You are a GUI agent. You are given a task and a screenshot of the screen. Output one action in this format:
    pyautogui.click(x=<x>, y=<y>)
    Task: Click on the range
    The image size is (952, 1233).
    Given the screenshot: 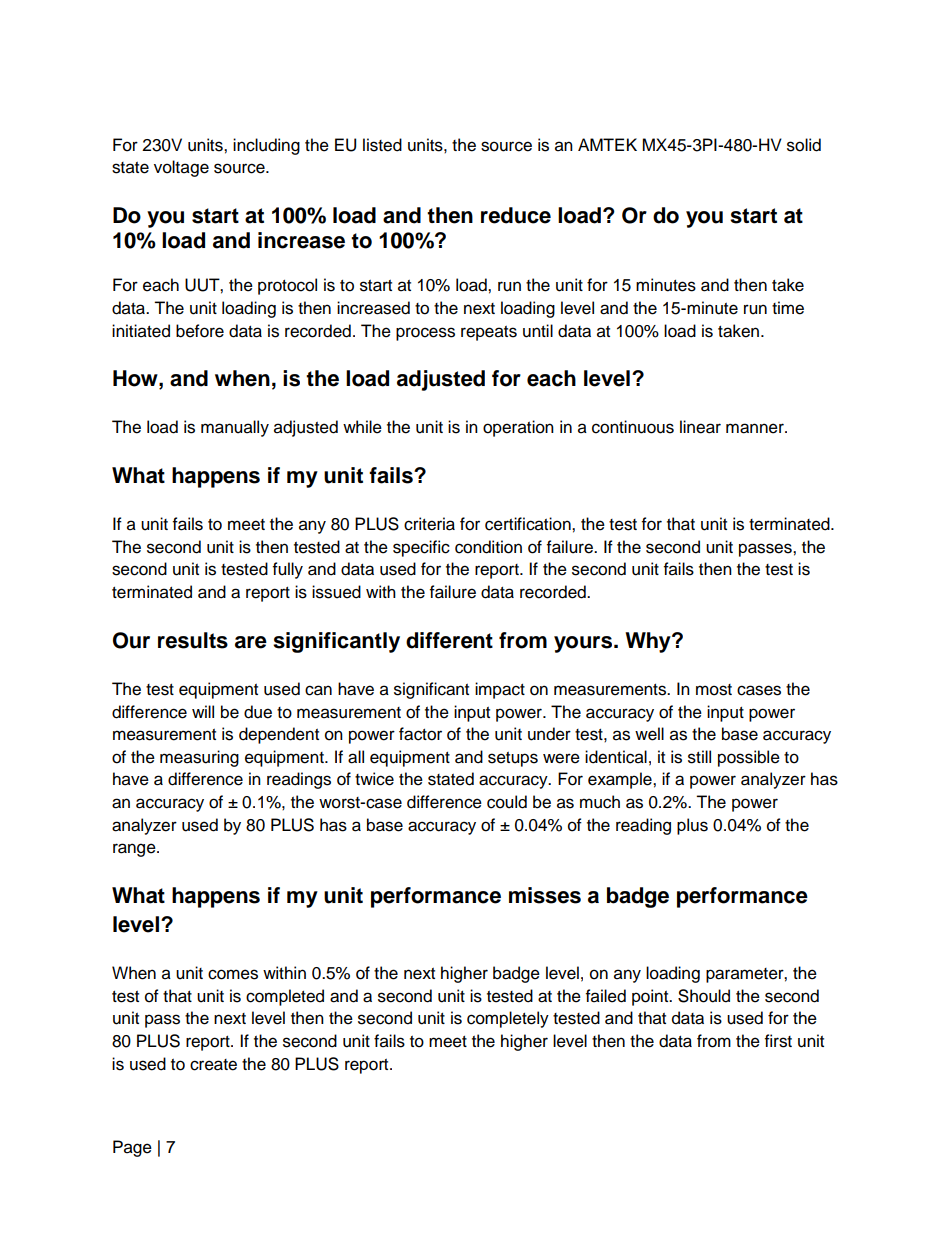 What is the action you would take?
    pyautogui.click(x=135, y=850)
